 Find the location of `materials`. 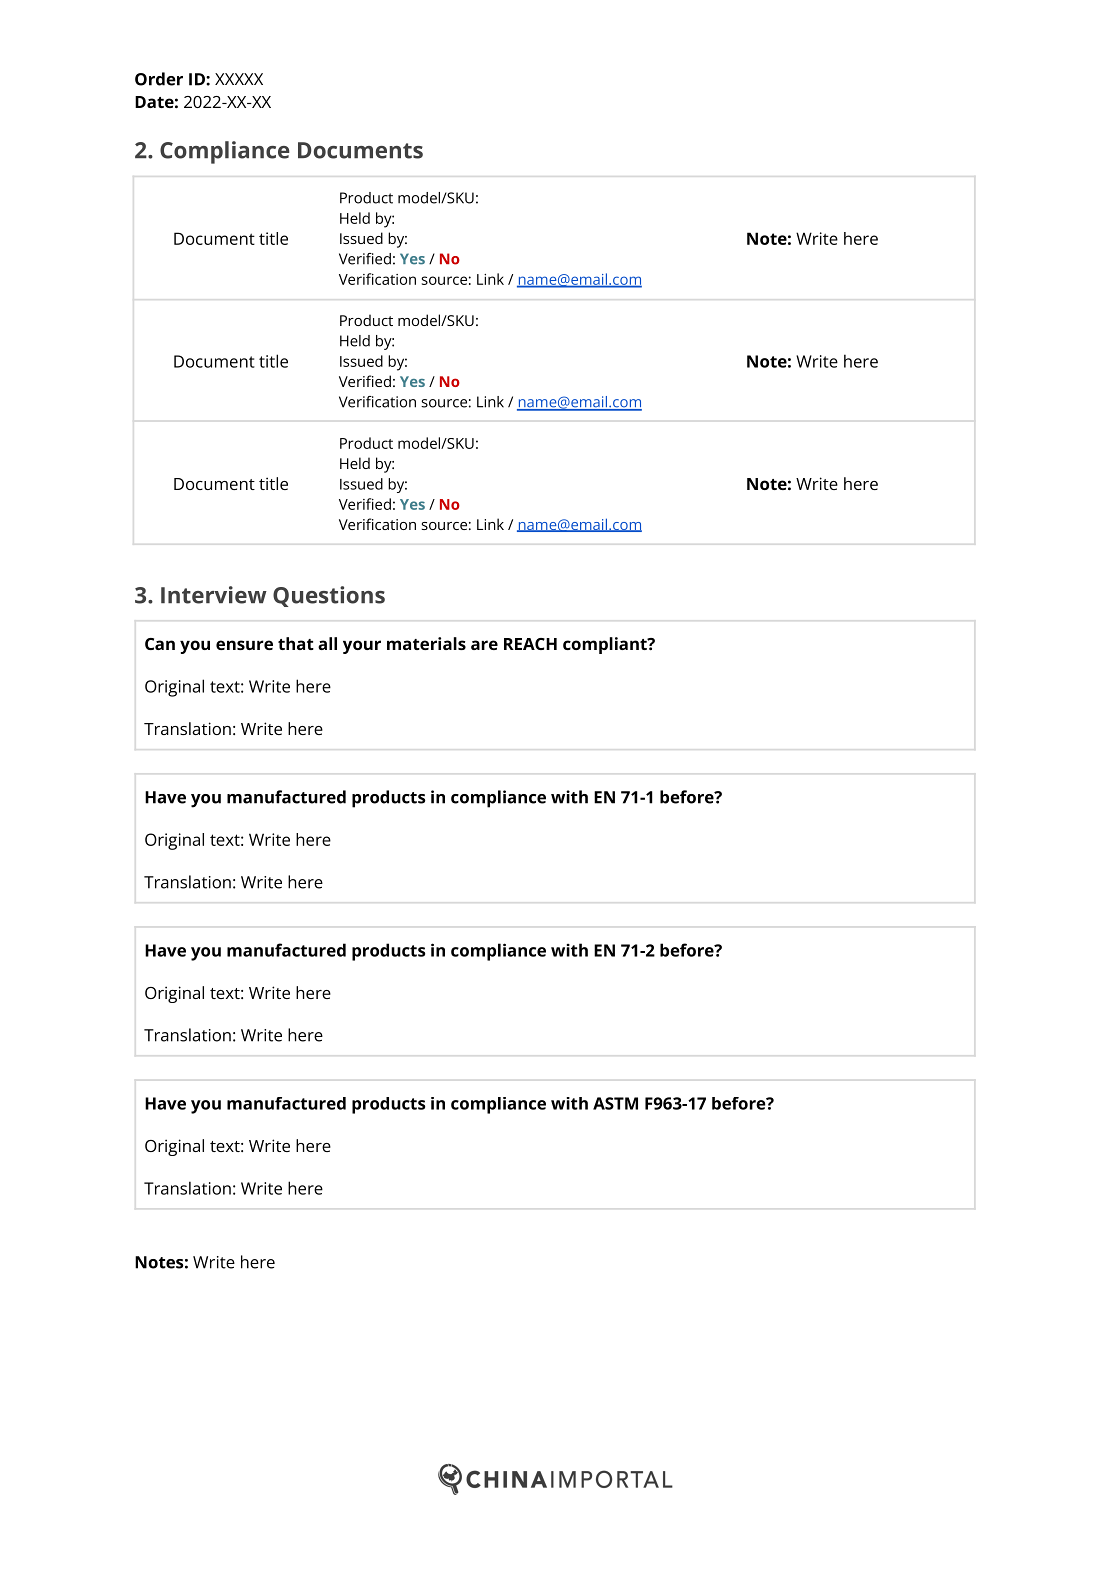

materials is located at coordinates (426, 643).
